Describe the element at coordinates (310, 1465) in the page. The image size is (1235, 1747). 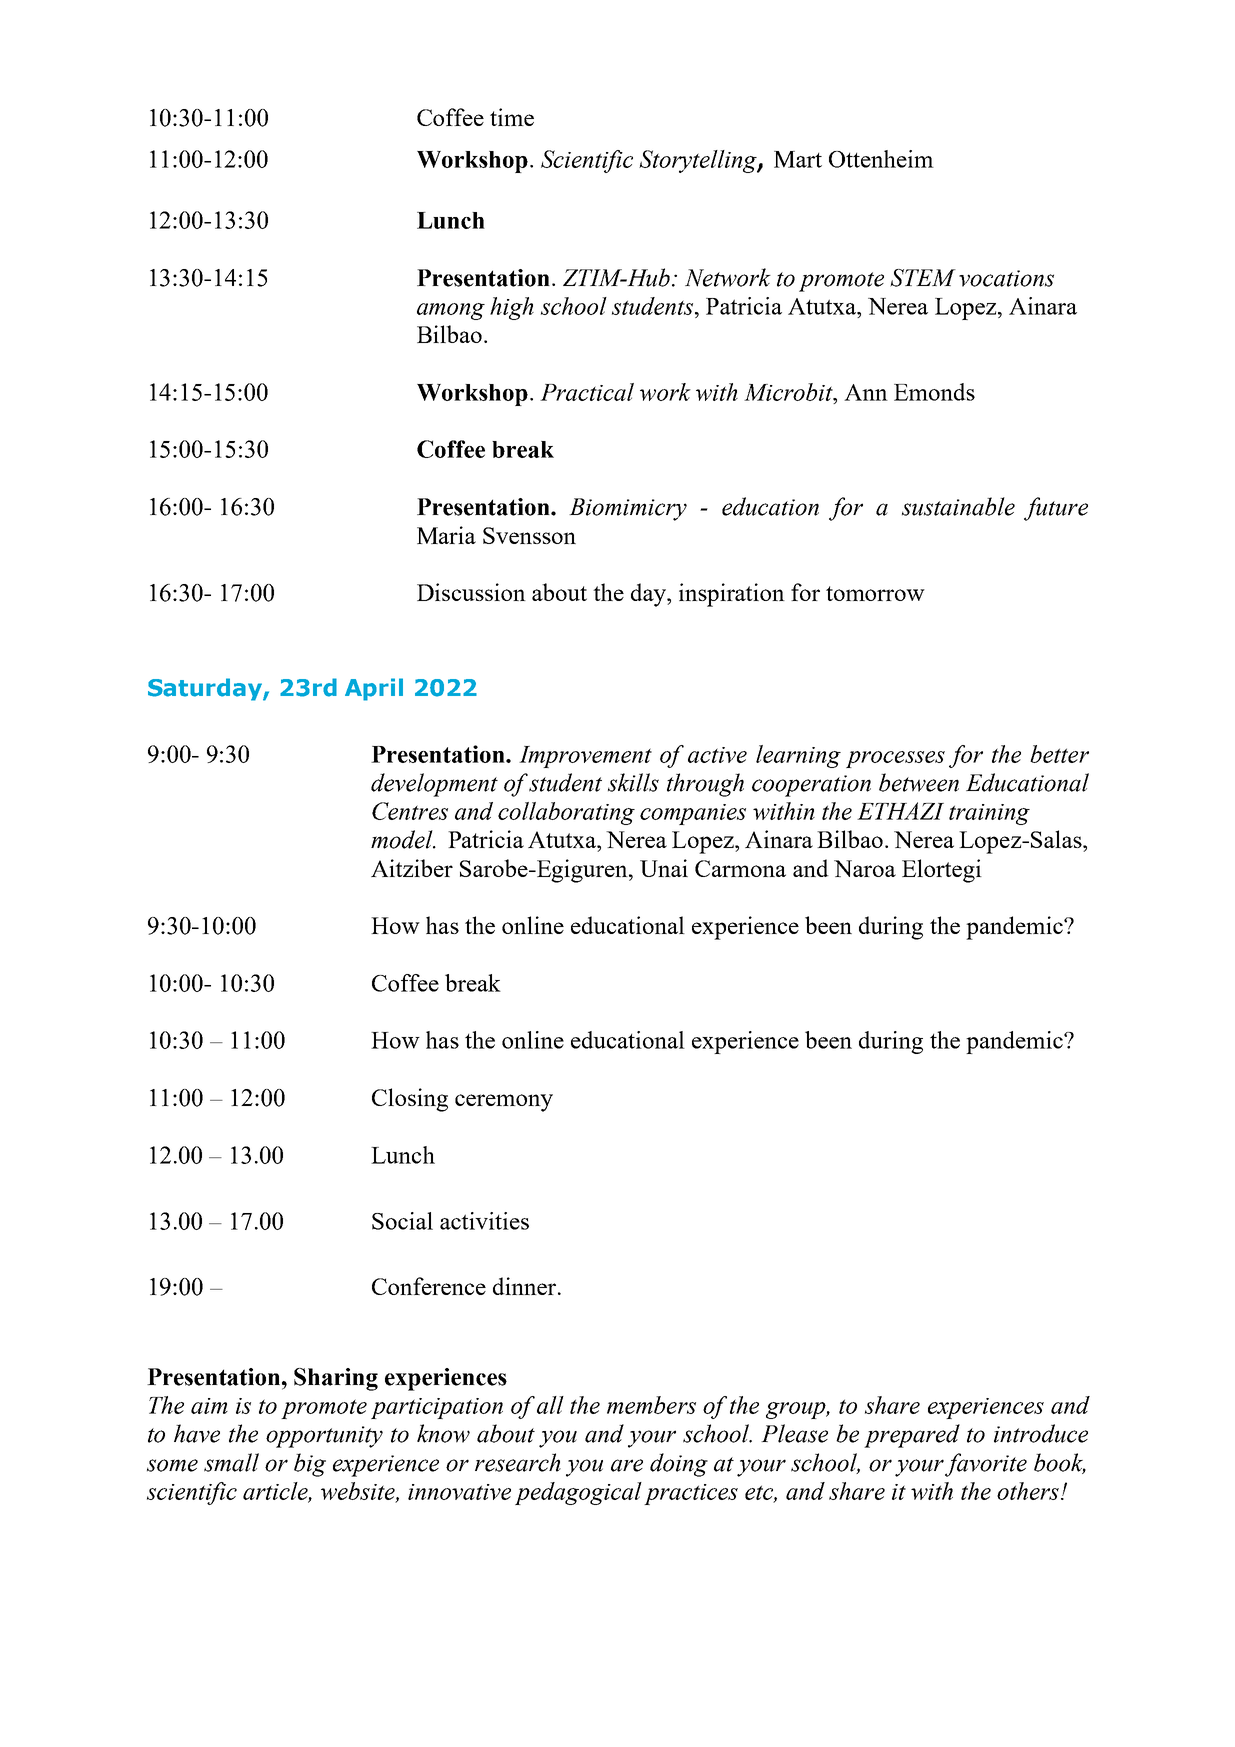
I see `big` at that location.
